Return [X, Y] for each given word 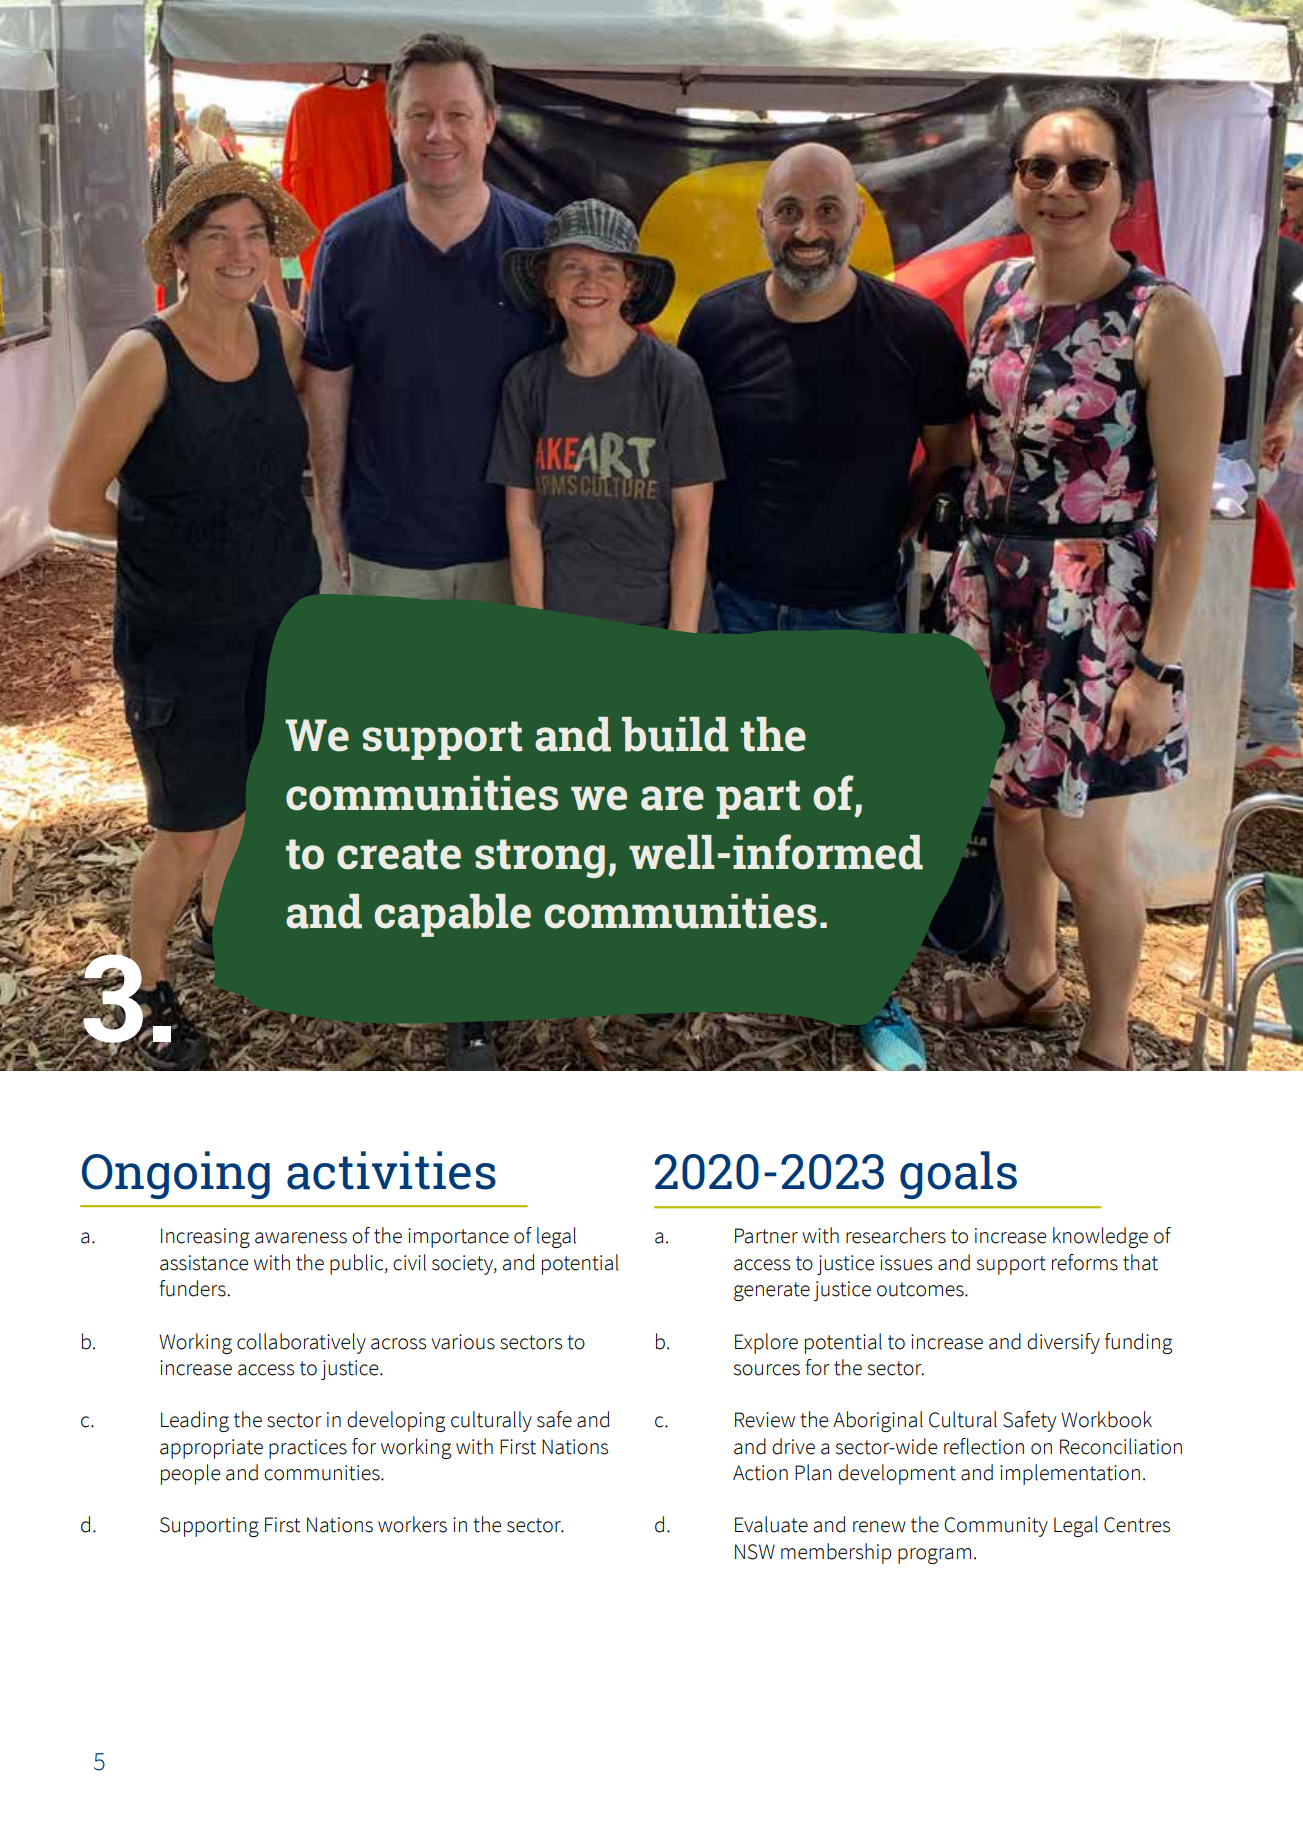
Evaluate [771, 1524]
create [399, 854]
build [675, 734]
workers [412, 1524]
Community [996, 1527]
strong [540, 858]
